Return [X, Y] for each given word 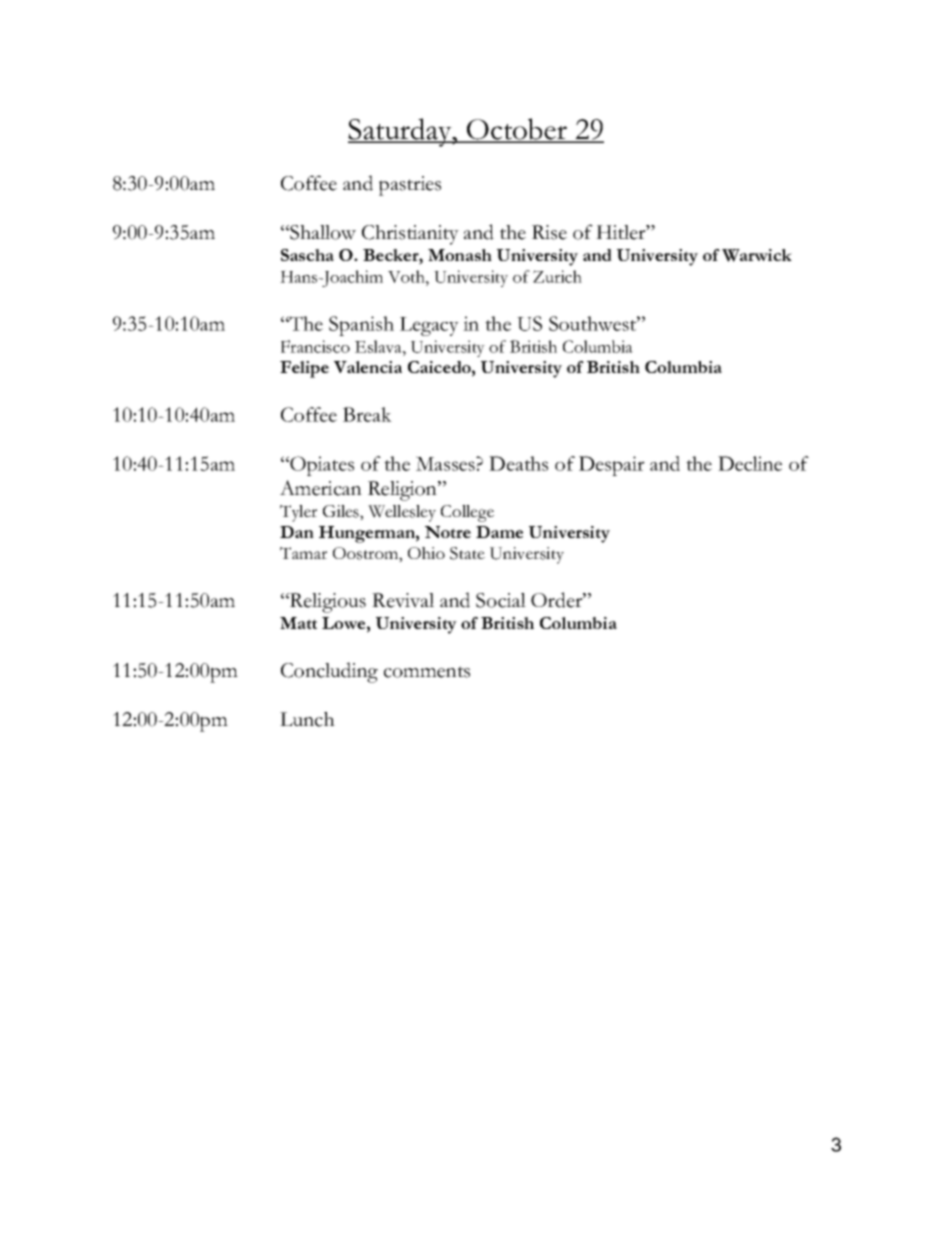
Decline [750, 463]
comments [427, 672]
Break [367, 414]
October [517, 130]
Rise [549, 232]
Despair [612, 466]
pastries [410, 186]
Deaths [518, 463]
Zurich [557, 276]
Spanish [361, 326]
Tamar [303, 553]
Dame [499, 532]
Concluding [329, 672]
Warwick [757, 255]
